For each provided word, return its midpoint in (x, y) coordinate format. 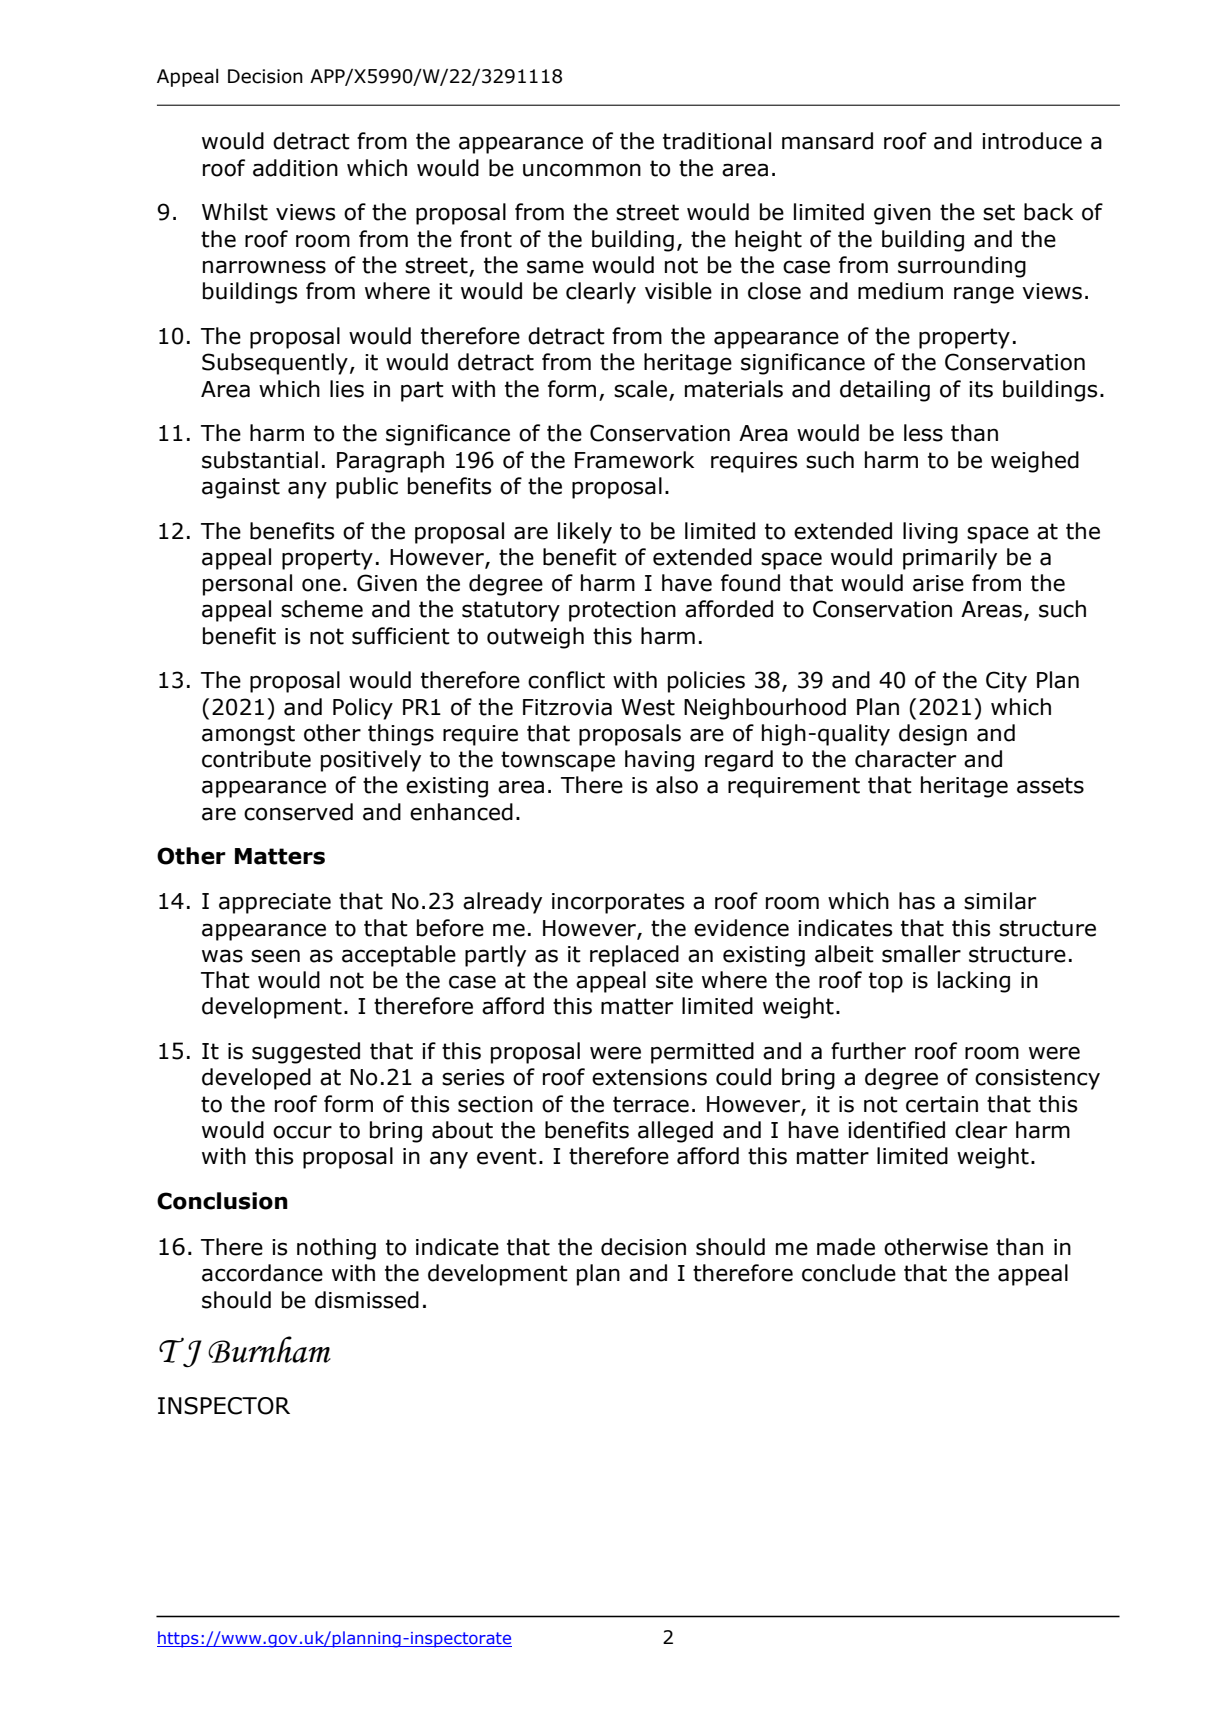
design (933, 735)
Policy (363, 709)
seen (275, 956)
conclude (849, 1273)
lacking (974, 982)
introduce (1032, 141)
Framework (634, 460)
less (923, 433)
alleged (675, 1132)
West (648, 707)
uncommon (582, 170)
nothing (336, 1249)
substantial (260, 460)
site (674, 980)
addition (295, 168)
